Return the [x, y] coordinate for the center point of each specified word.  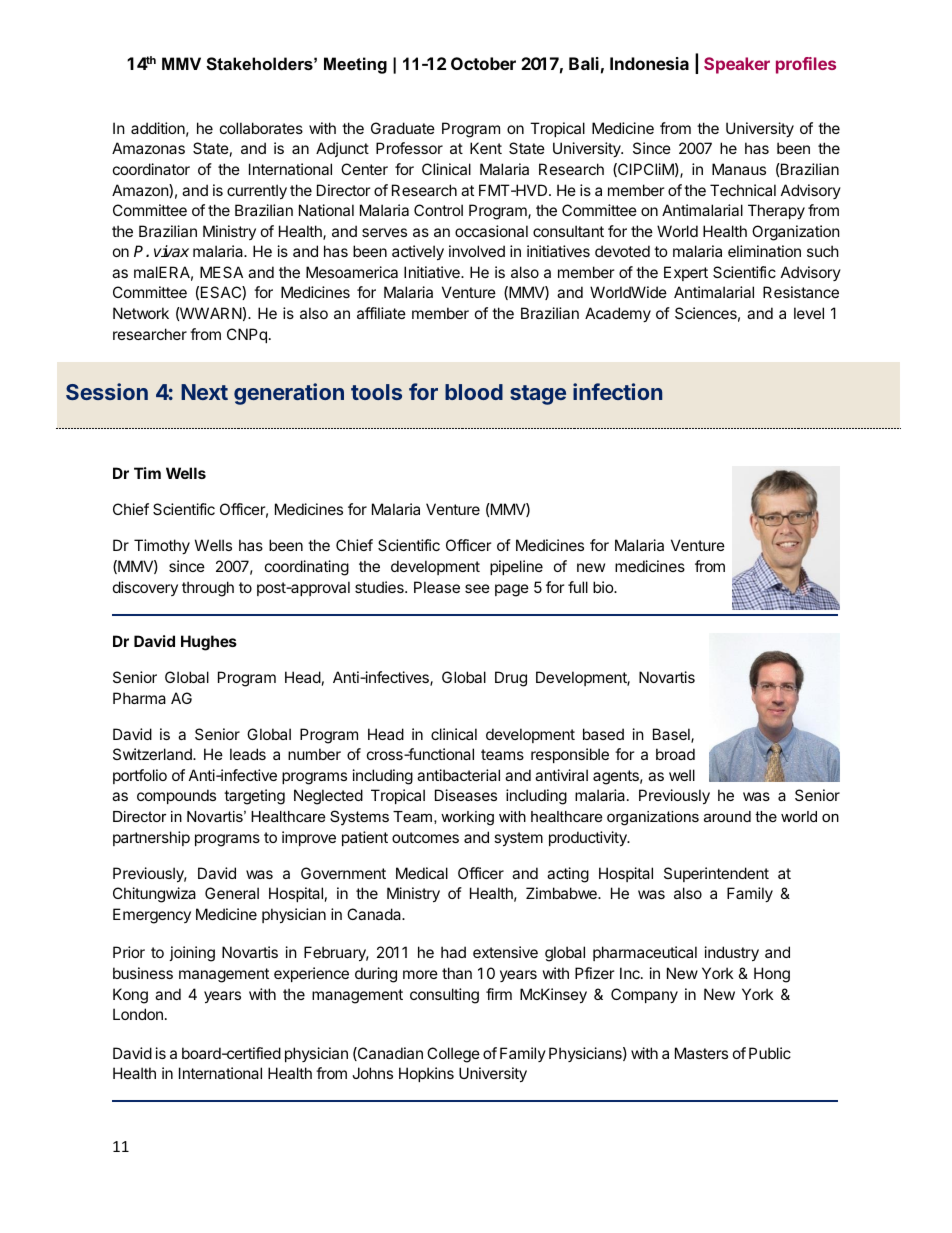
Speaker [737, 65]
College [453, 1055]
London [138, 1014]
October [483, 63]
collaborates [261, 128]
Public [770, 1053]
